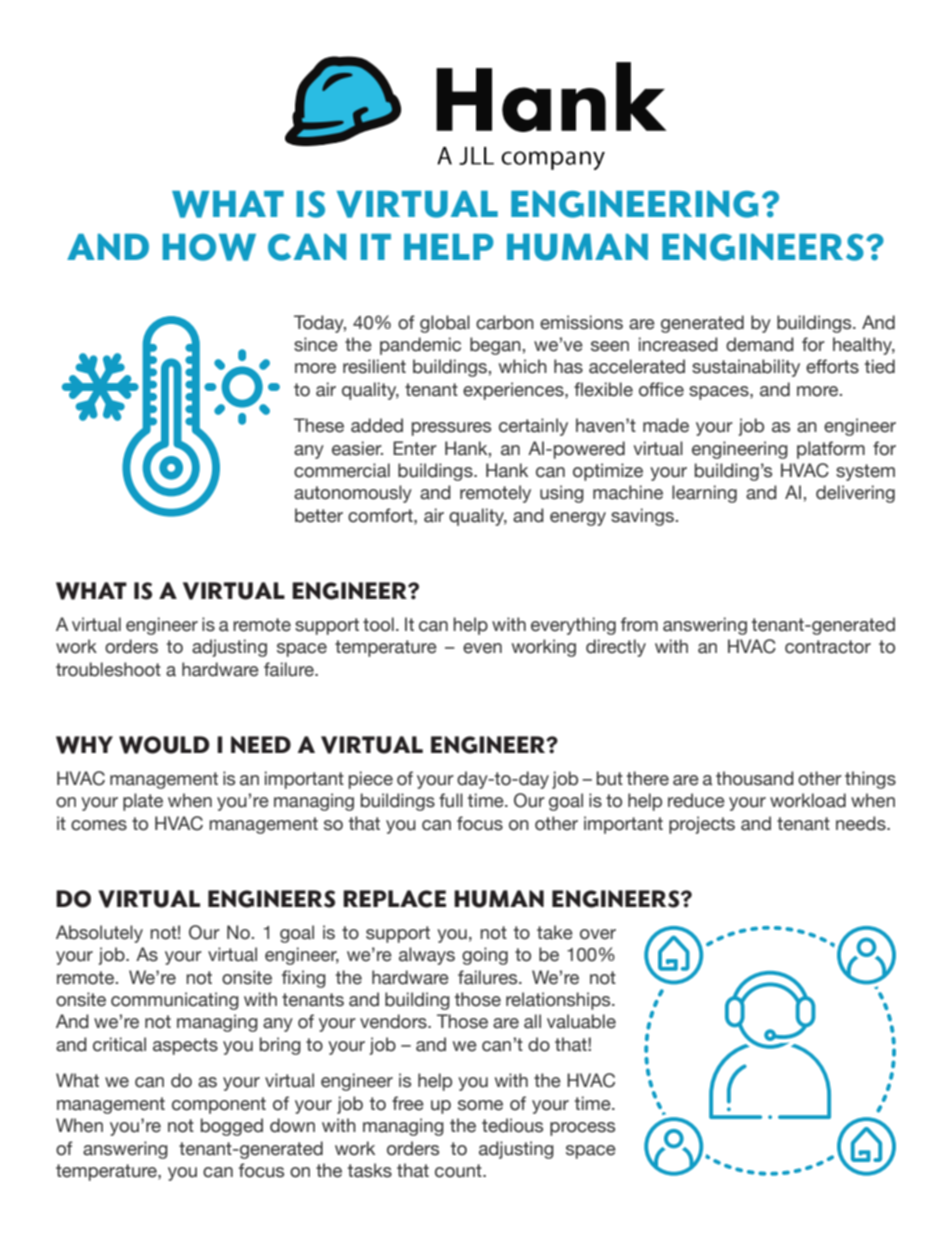 The image size is (952, 1233). I want to click on demand, so click(760, 344).
